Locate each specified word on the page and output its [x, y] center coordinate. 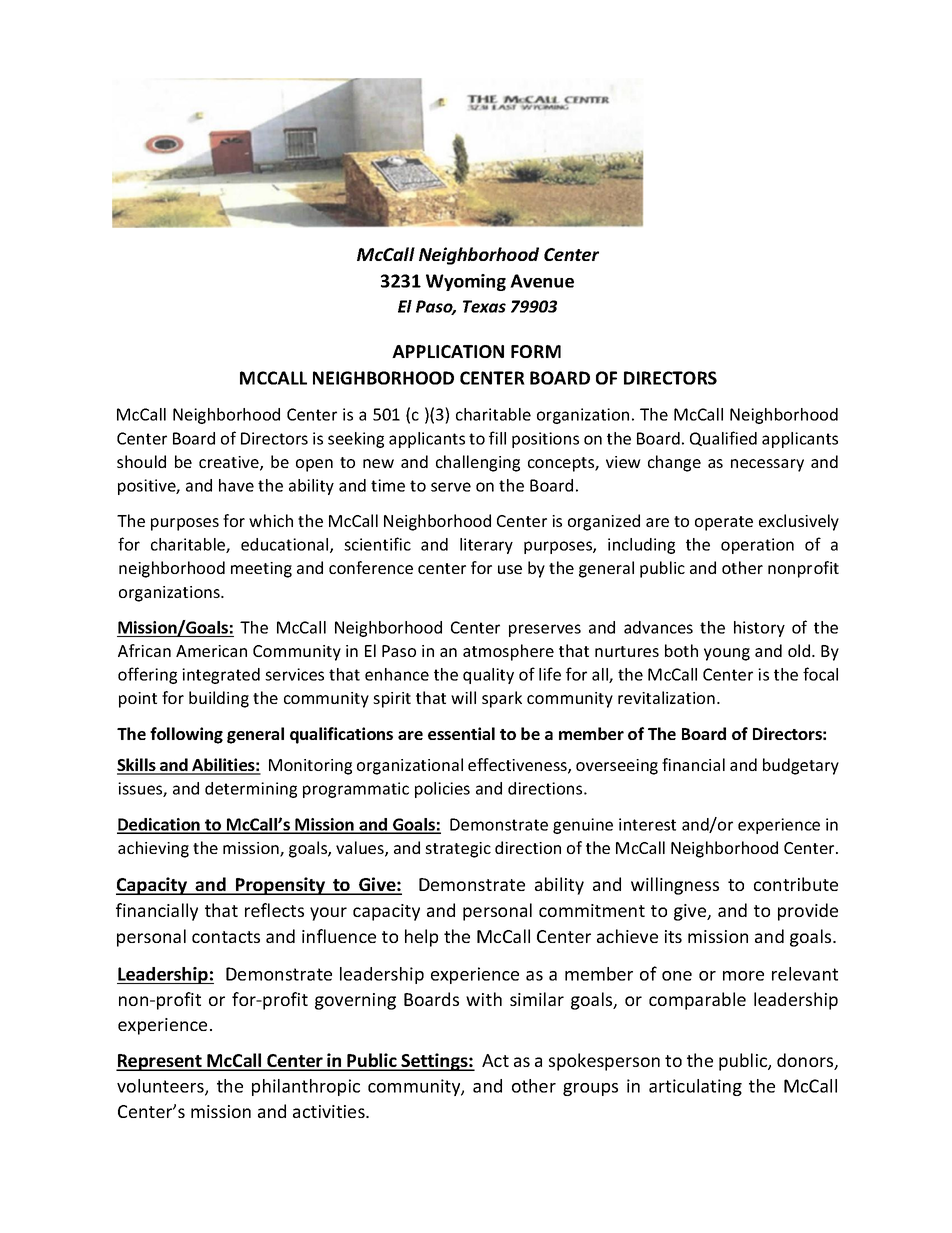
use [510, 569]
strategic [458, 850]
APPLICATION [448, 351]
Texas [484, 306]
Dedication [159, 825]
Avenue [542, 281]
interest [647, 824]
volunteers [161, 1087]
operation [757, 546]
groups [590, 1089]
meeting [261, 570]
